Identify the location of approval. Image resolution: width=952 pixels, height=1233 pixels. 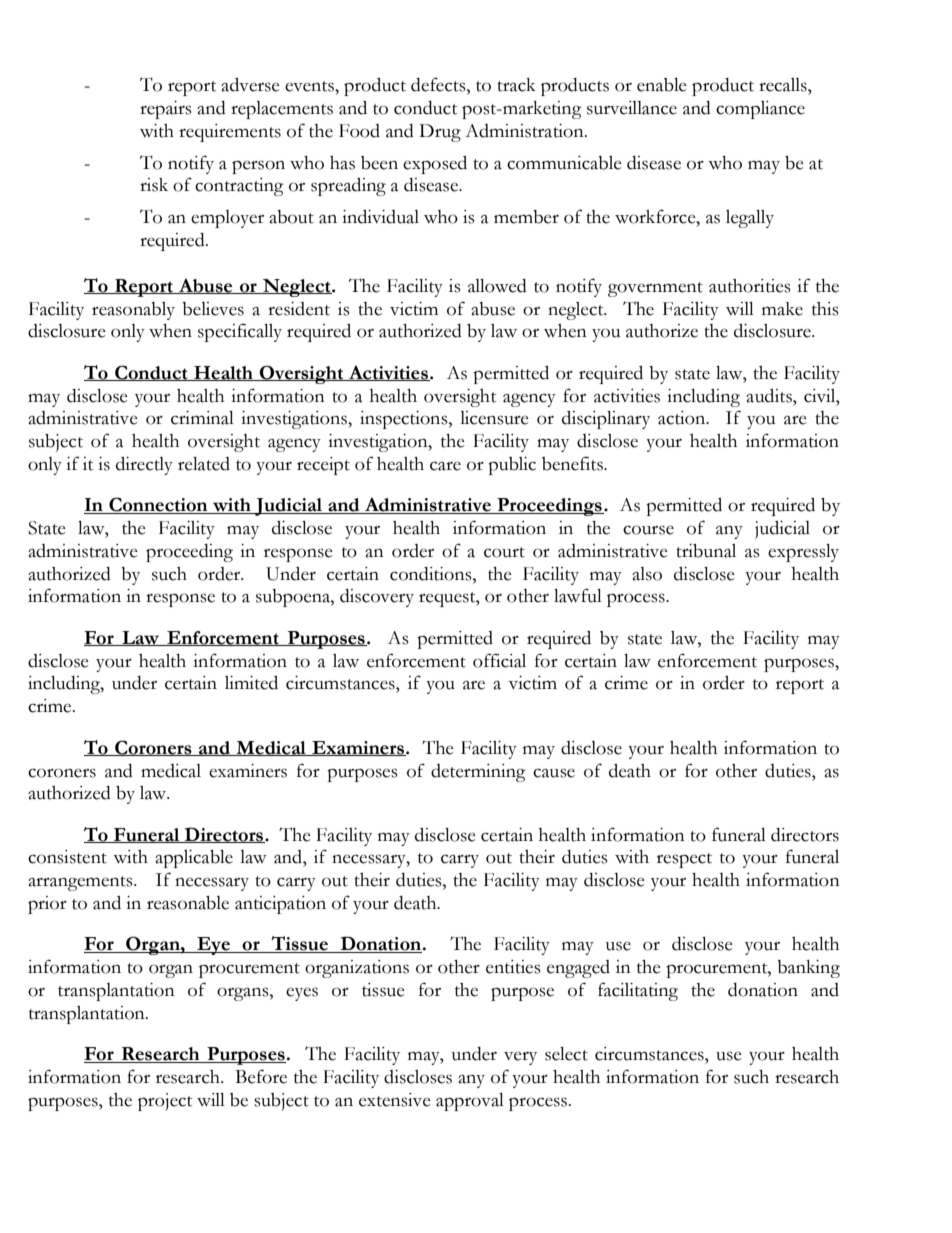
(470, 1102).
